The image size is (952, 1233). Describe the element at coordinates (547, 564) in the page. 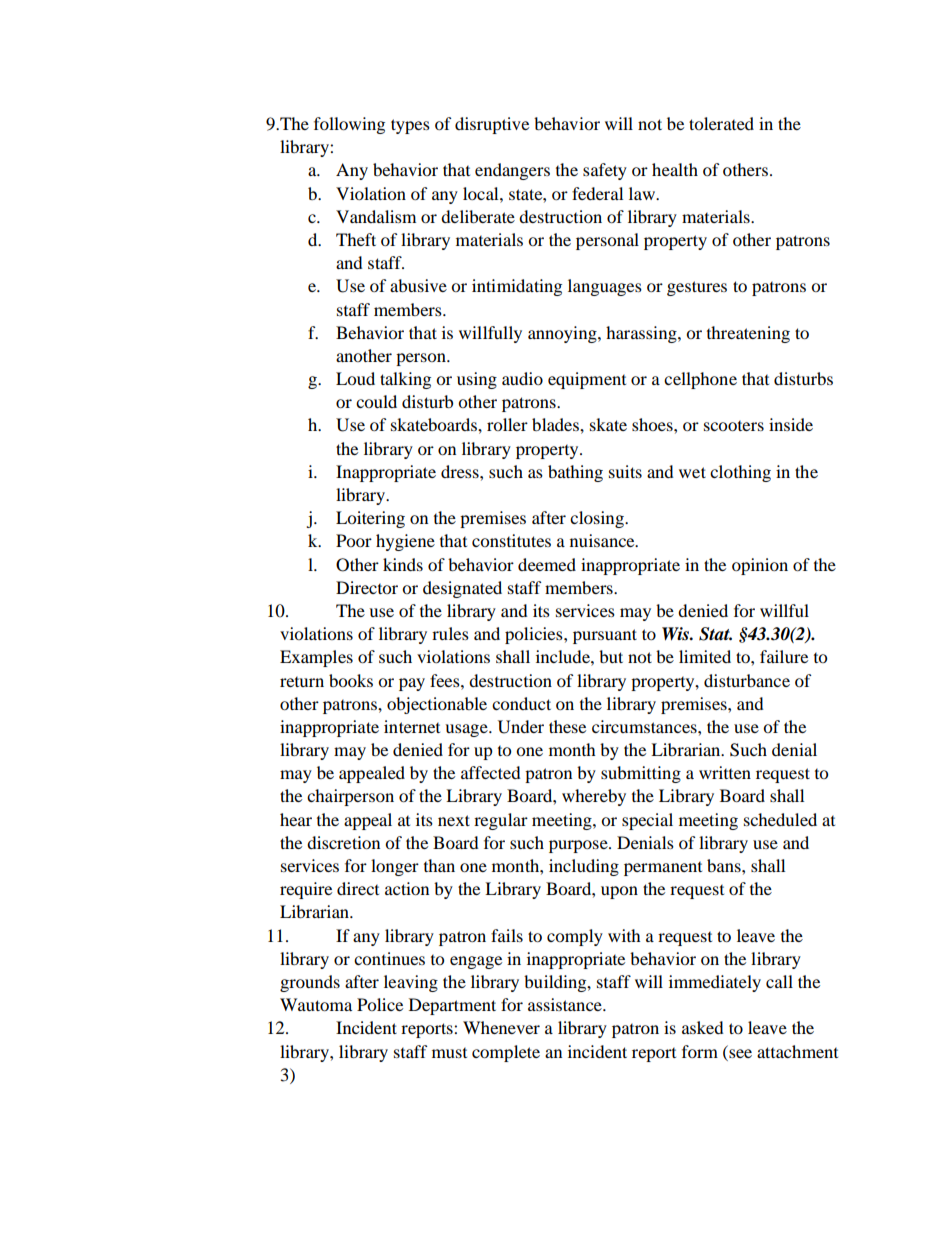

I see `deemed` at that location.
